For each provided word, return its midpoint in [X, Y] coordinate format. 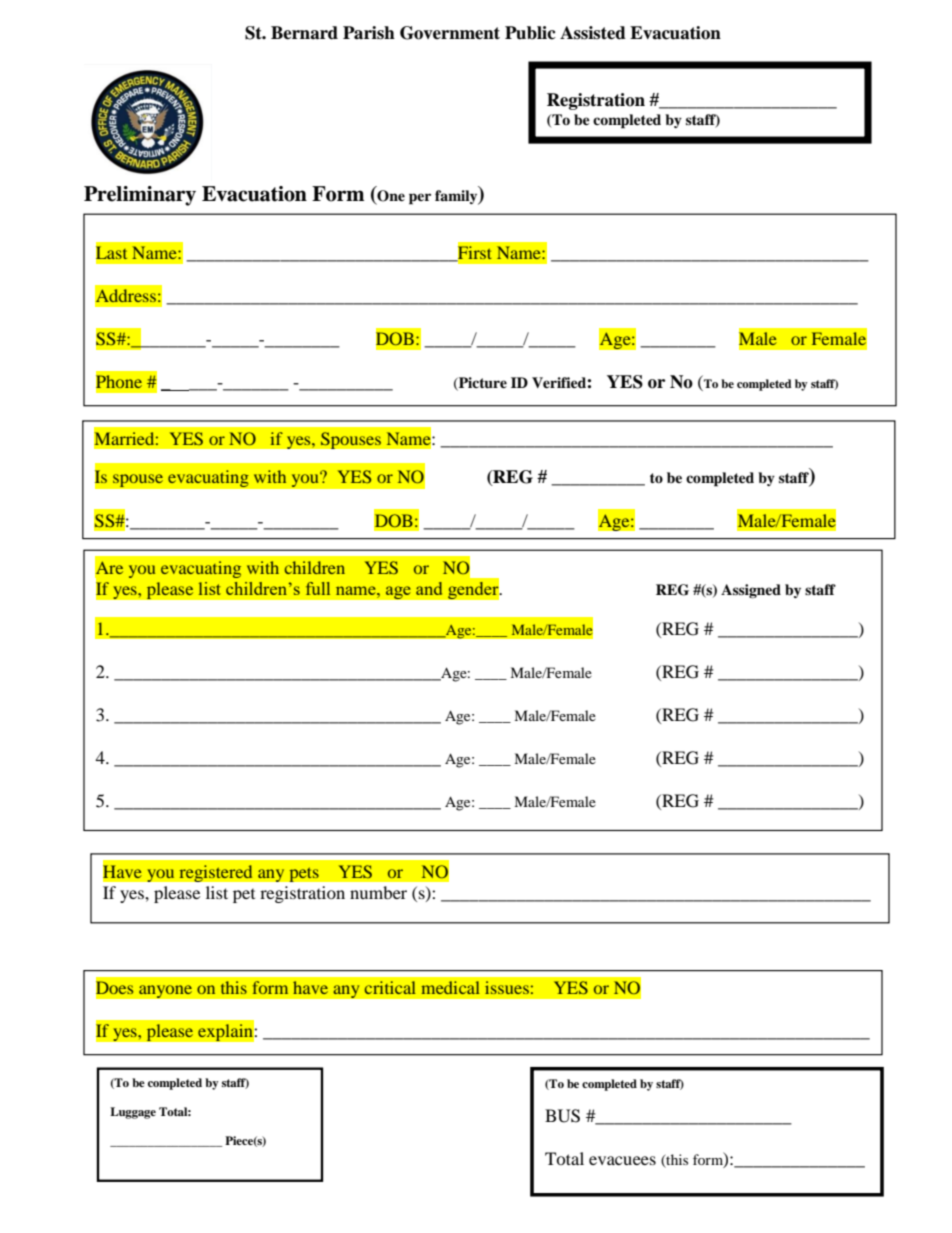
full [318, 588]
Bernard [304, 33]
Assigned [751, 591]
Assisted [593, 33]
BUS [562, 1116]
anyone [166, 991]
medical [450, 987]
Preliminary [140, 196]
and [429, 588]
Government [450, 33]
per [420, 199]
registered [216, 873]
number [378, 892]
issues [507, 987]
